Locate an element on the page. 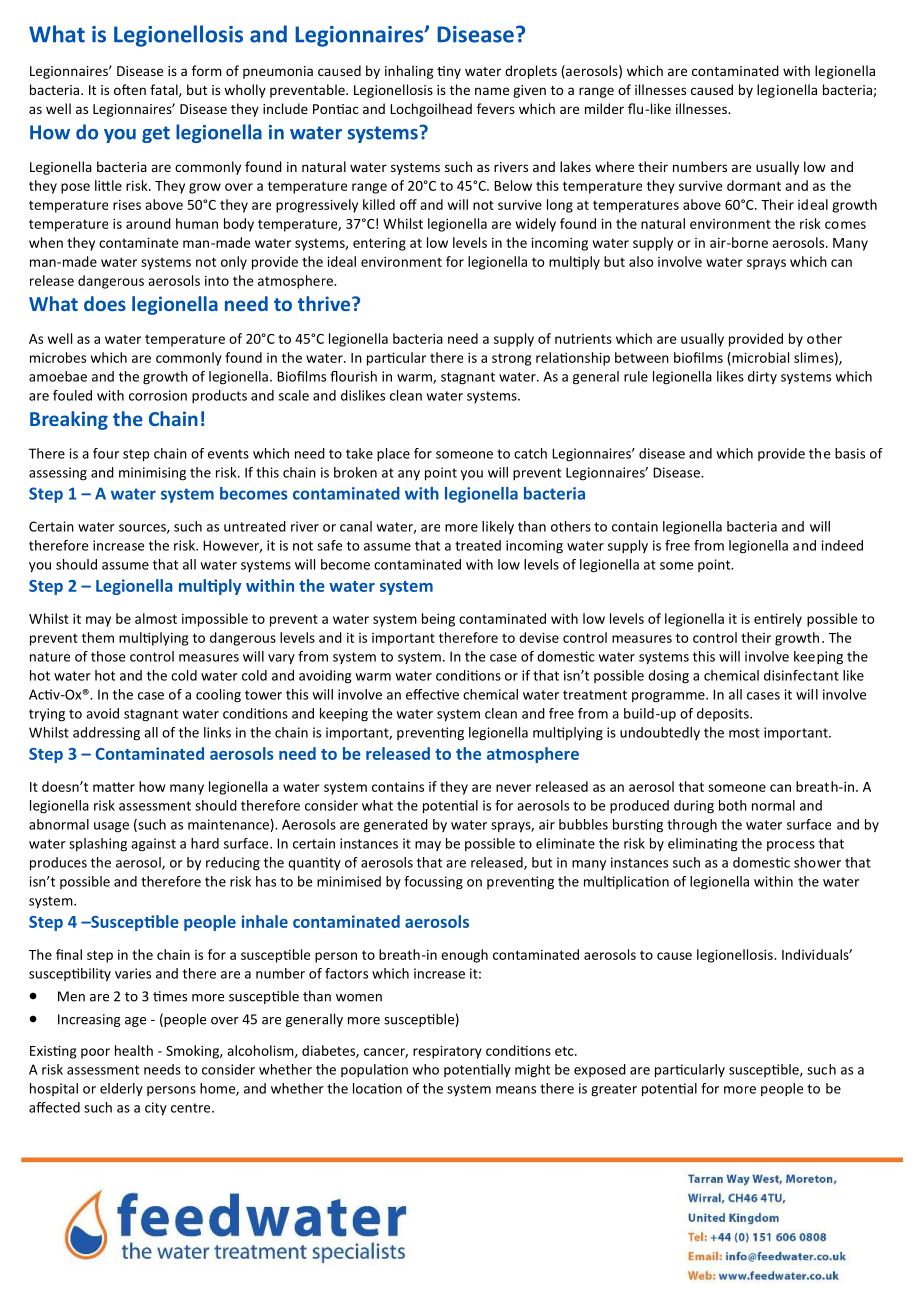 The height and width of the document is (1308, 924). get is located at coordinates (156, 134).
